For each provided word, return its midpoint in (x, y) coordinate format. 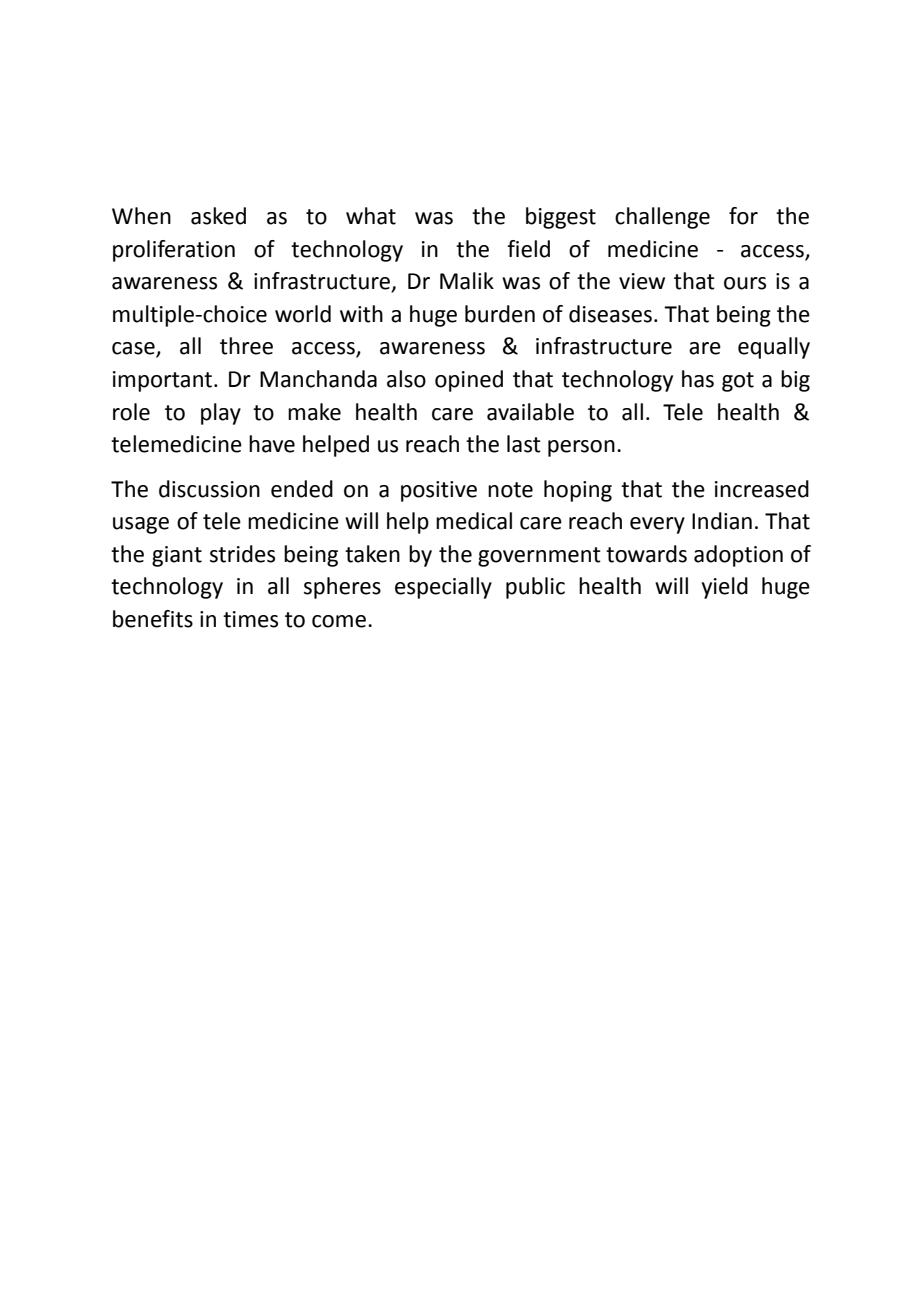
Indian (722, 521)
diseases (610, 314)
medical (474, 521)
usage (141, 525)
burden (500, 314)
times (250, 619)
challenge (662, 218)
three (246, 346)
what (371, 216)
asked (218, 216)
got (738, 382)
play (221, 414)
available (530, 412)
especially (443, 588)
